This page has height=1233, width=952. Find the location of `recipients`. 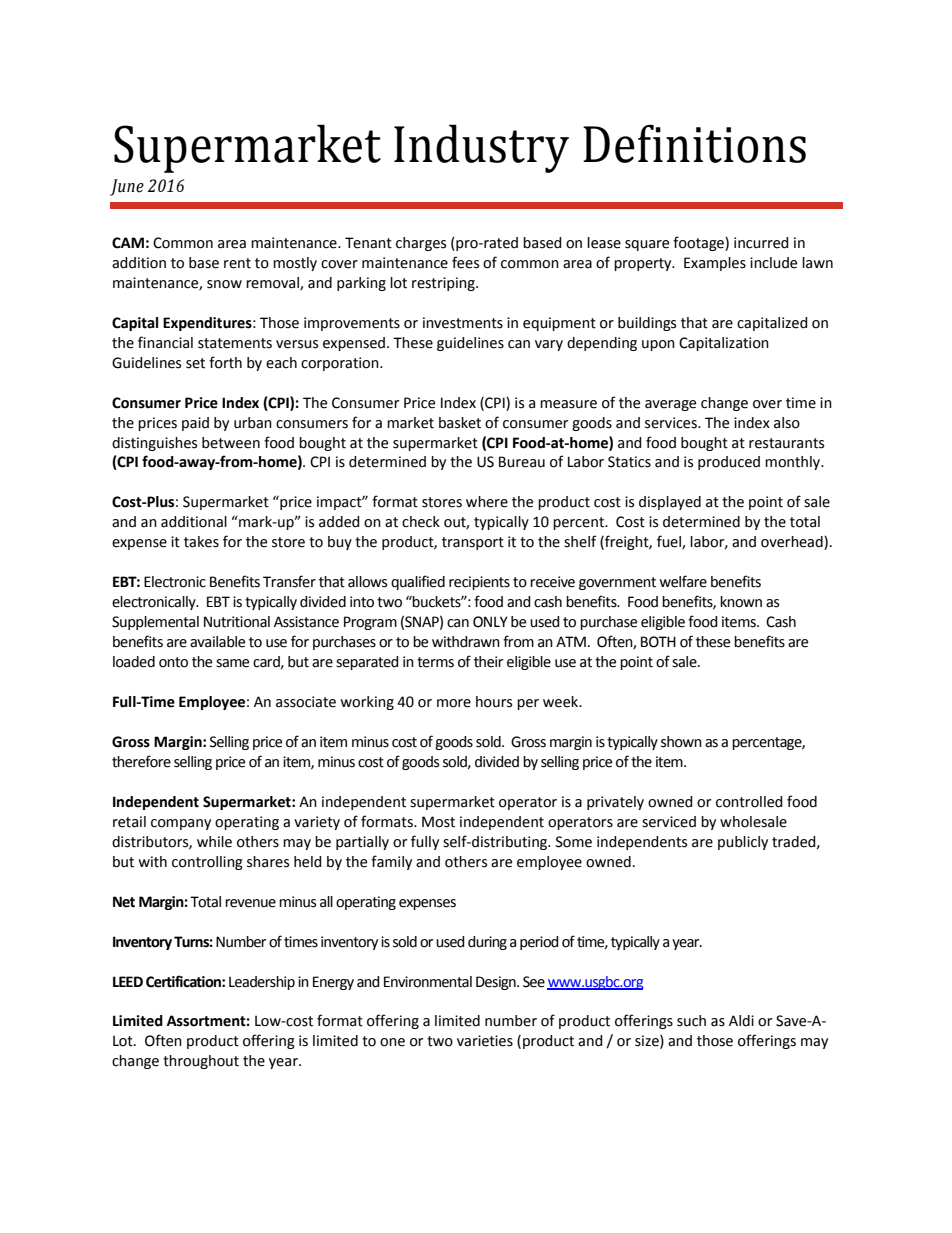

recipients is located at coordinates (479, 583).
